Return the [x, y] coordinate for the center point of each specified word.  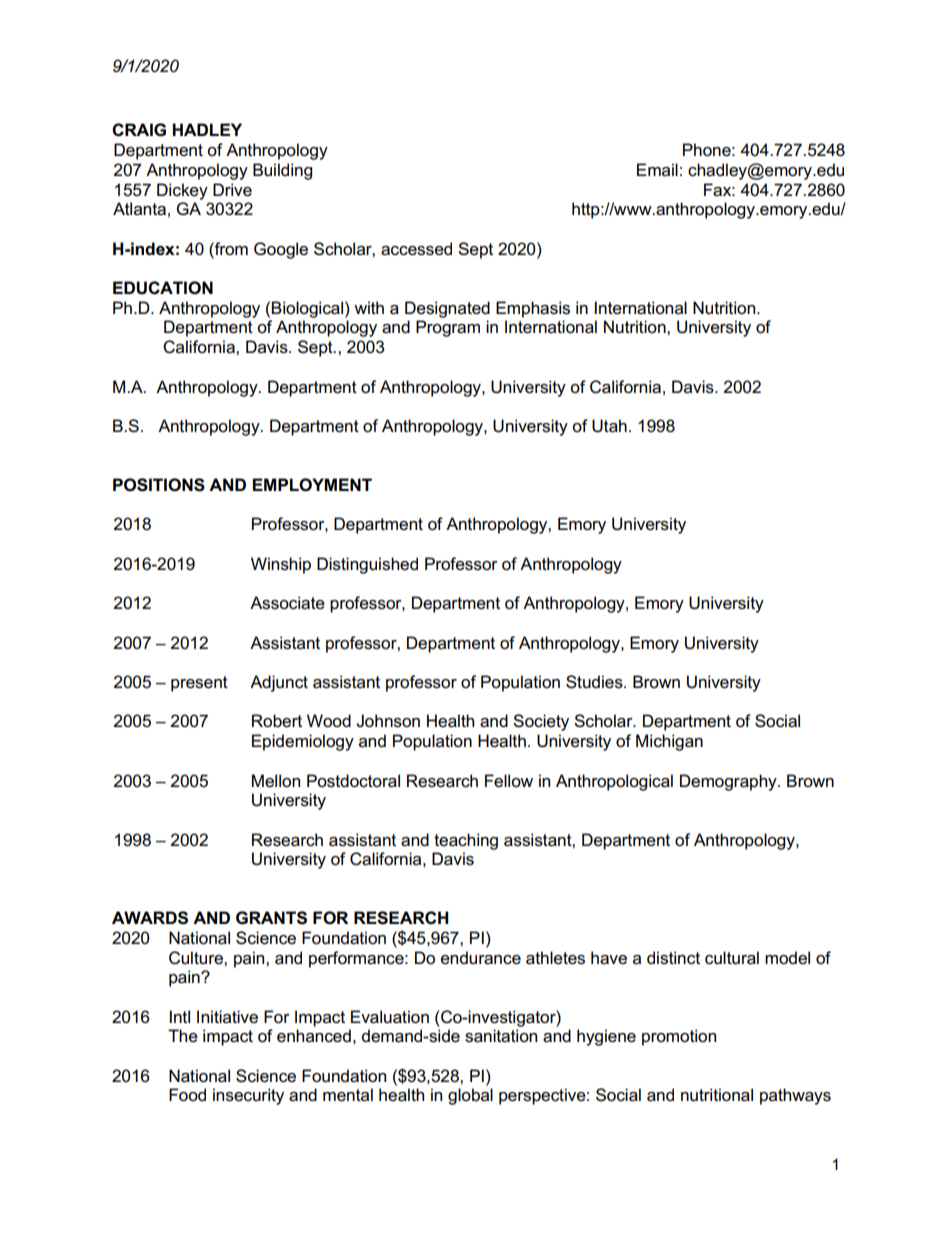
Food [187, 1095]
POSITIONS [159, 485]
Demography [729, 782]
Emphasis [533, 309]
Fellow [509, 781]
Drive [232, 190]
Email [657, 169]
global [470, 1096]
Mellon [276, 781]
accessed [416, 249]
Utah [609, 426]
